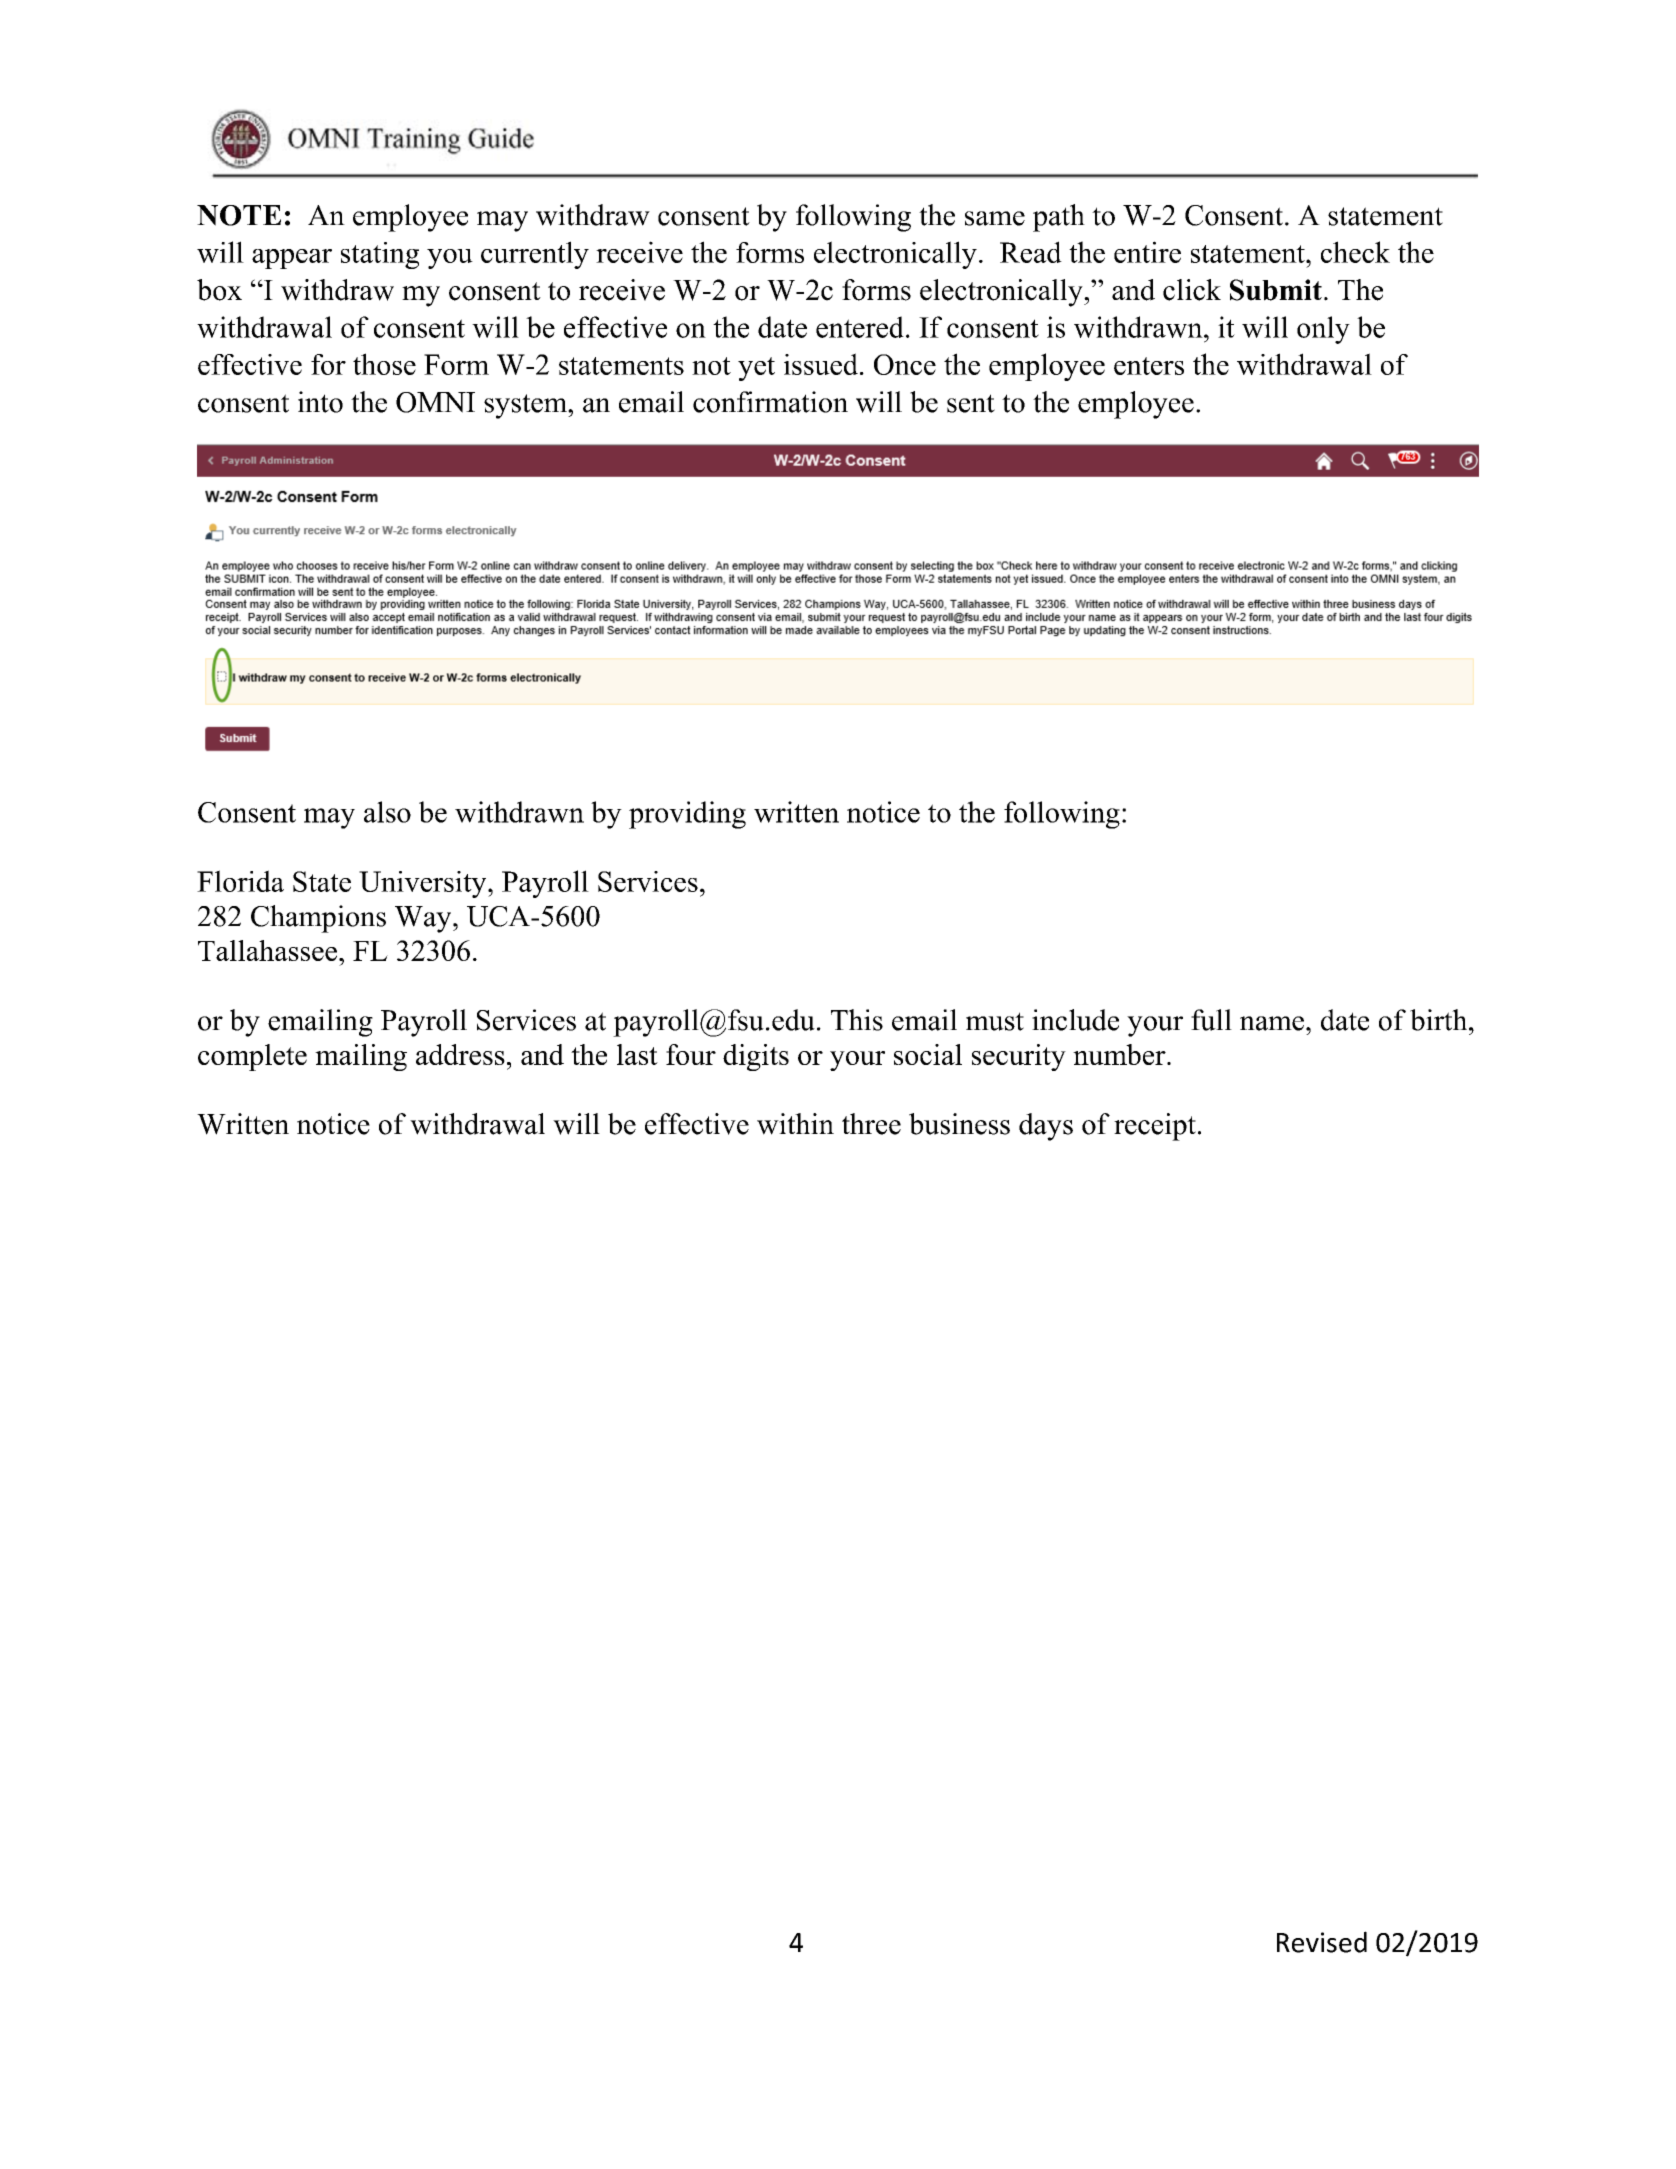 The width and height of the image is (1676, 2169). I want to click on entered, so click(860, 327).
